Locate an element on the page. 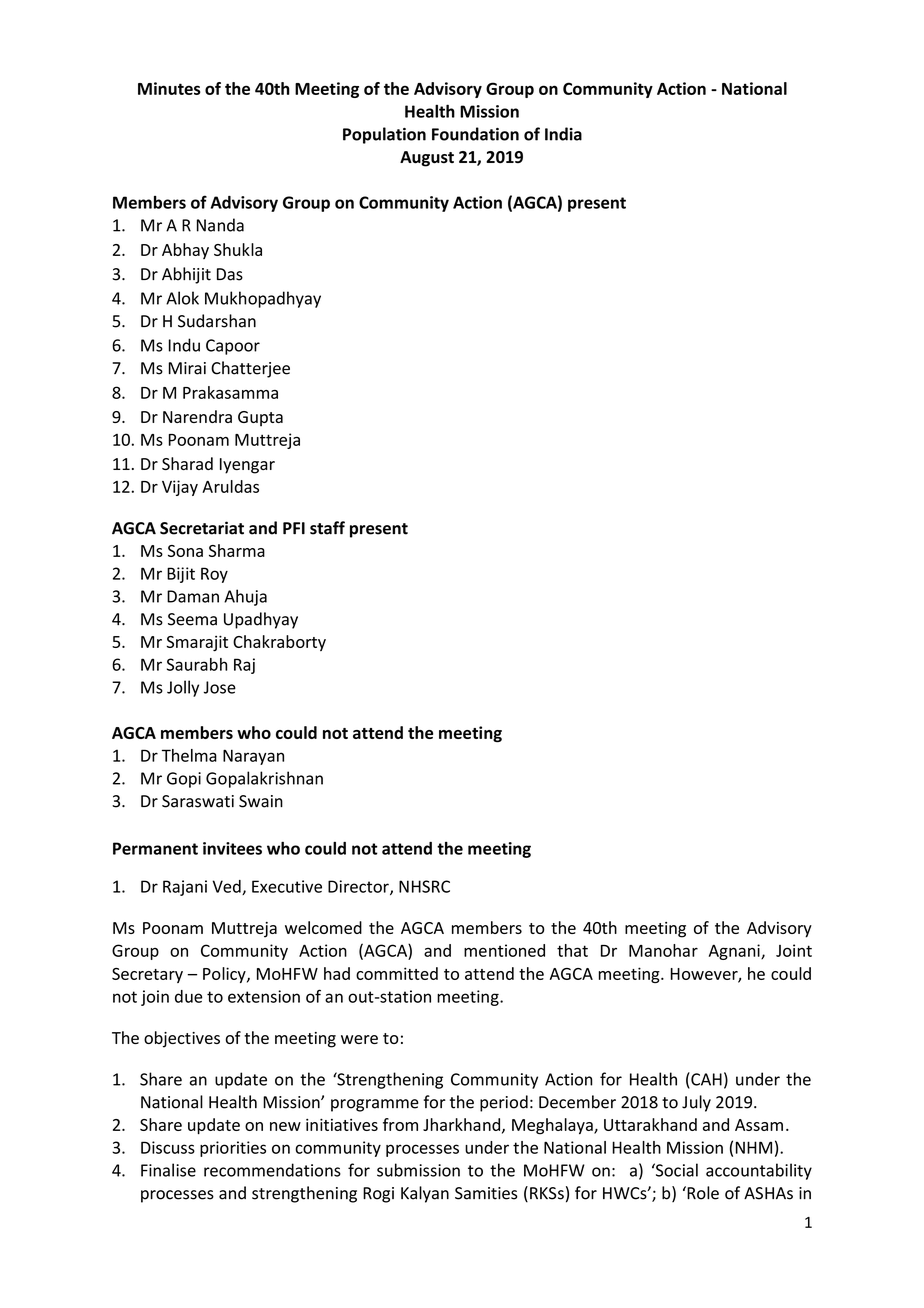  Role is located at coordinates (702, 1193).
